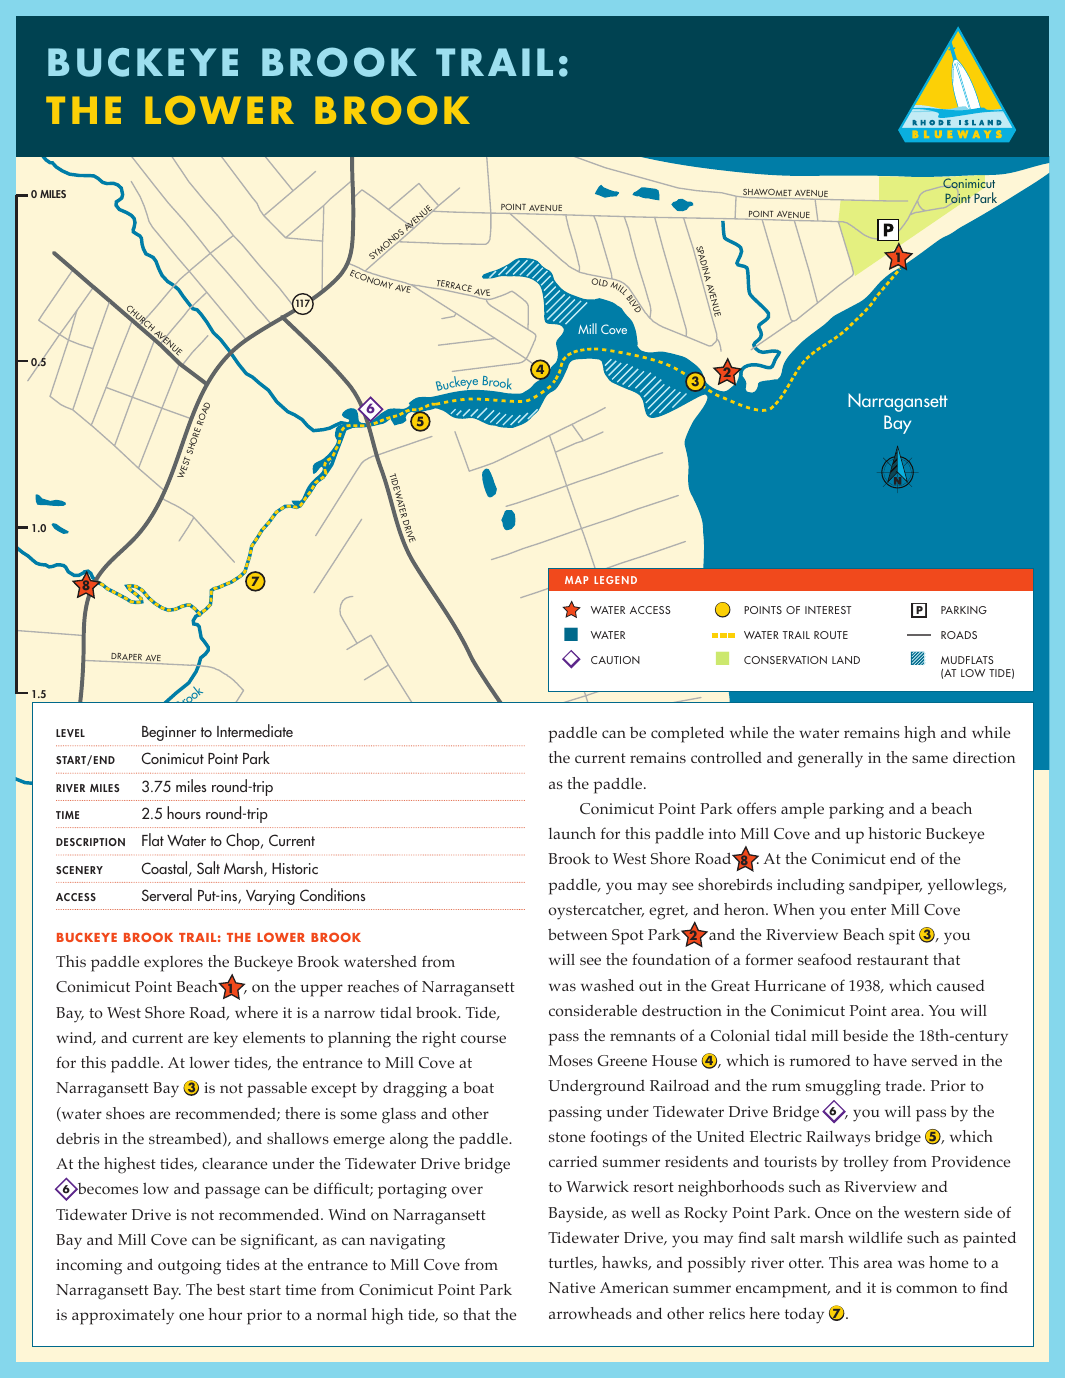 This screenshot has height=1378, width=1065. I want to click on common, so click(927, 1289).
